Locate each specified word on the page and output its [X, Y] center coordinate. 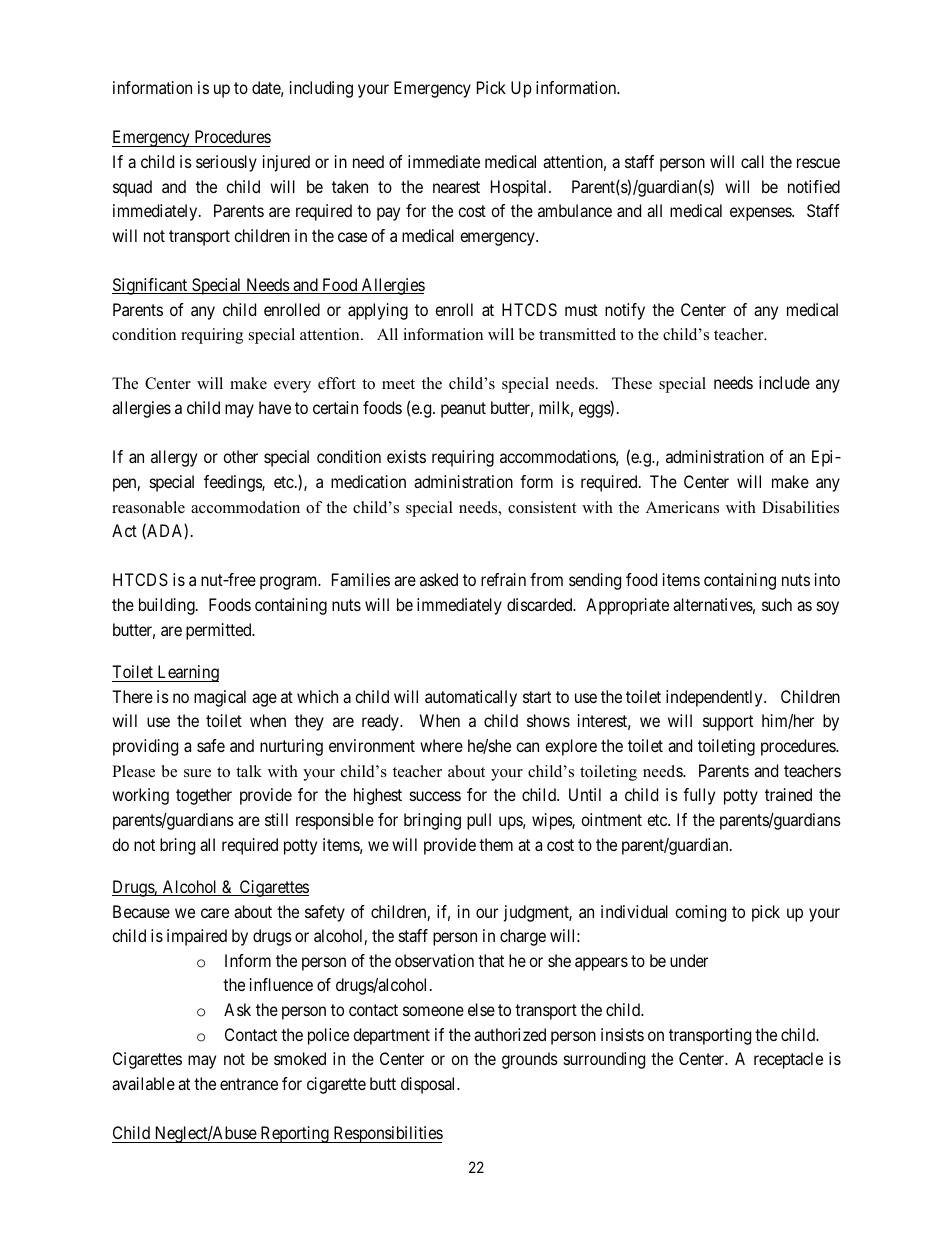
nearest [456, 187]
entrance [249, 1084]
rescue [818, 163]
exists [406, 456]
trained [788, 794]
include [784, 382]
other [240, 456]
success [435, 796]
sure [197, 773]
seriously [226, 163]
